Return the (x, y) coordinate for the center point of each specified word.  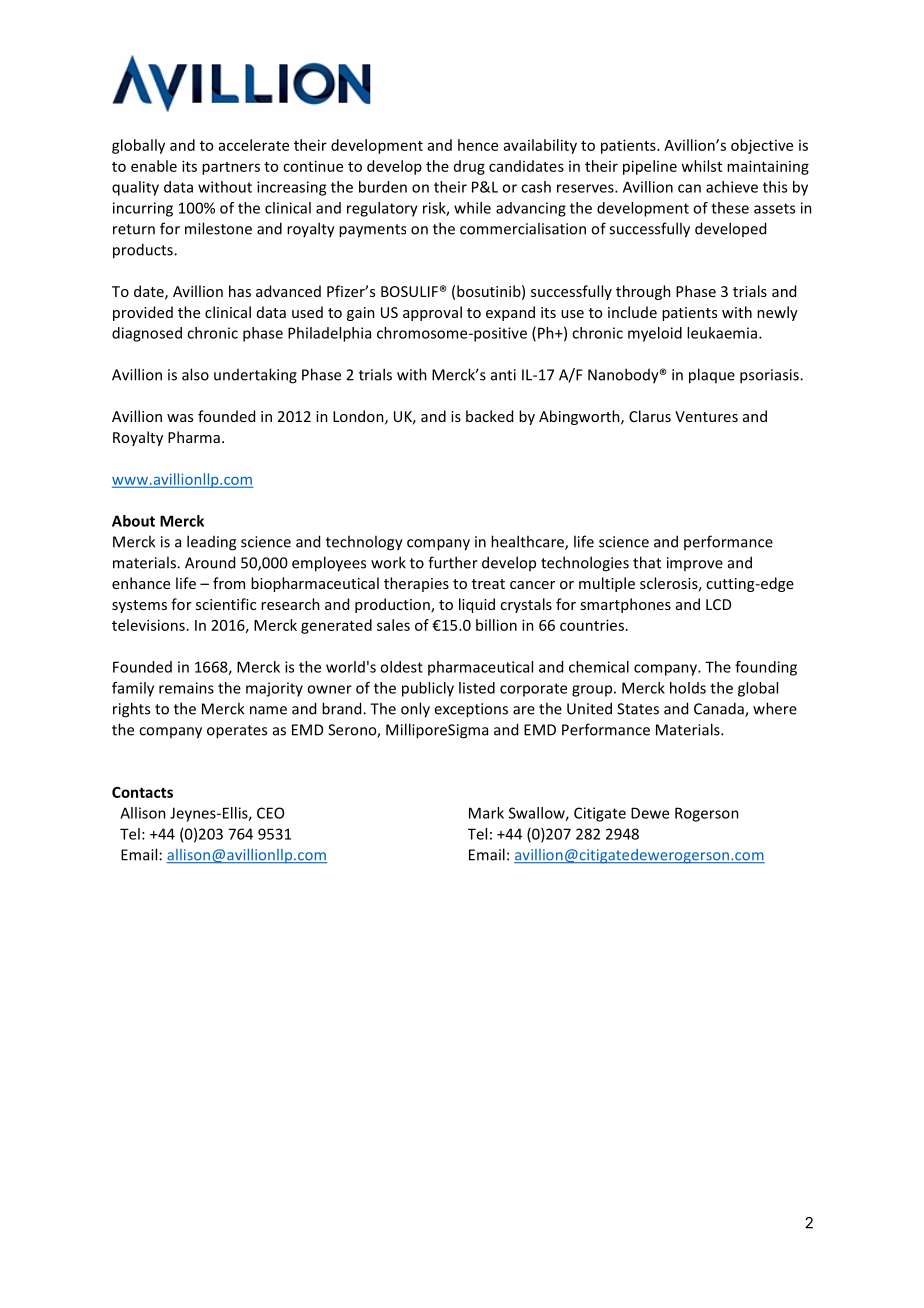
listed (477, 688)
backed (489, 416)
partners (231, 168)
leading (211, 543)
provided (143, 313)
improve (695, 564)
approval (432, 313)
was (180, 418)
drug (469, 167)
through (643, 292)
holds (688, 688)
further (453, 562)
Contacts (142, 792)
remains (186, 688)
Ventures (706, 416)
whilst (701, 166)
